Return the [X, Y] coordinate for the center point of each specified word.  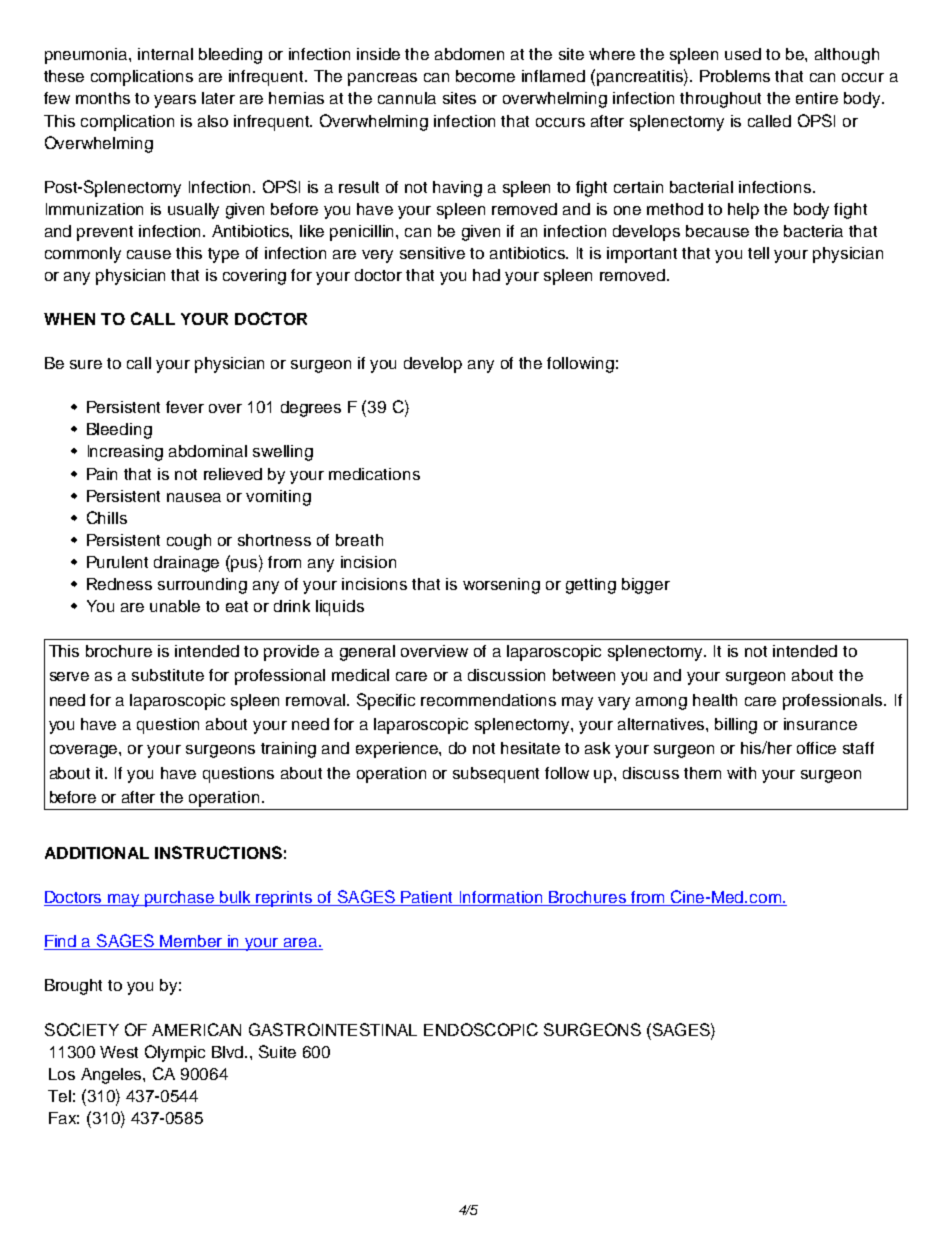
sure [86, 364]
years [175, 101]
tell [758, 253]
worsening [501, 586]
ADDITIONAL [97, 853]
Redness [119, 584]
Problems [735, 76]
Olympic [175, 1053]
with [741, 773]
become [485, 76]
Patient [428, 898]
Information [502, 898]
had [486, 275]
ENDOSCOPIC [481, 1029]
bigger [646, 586]
